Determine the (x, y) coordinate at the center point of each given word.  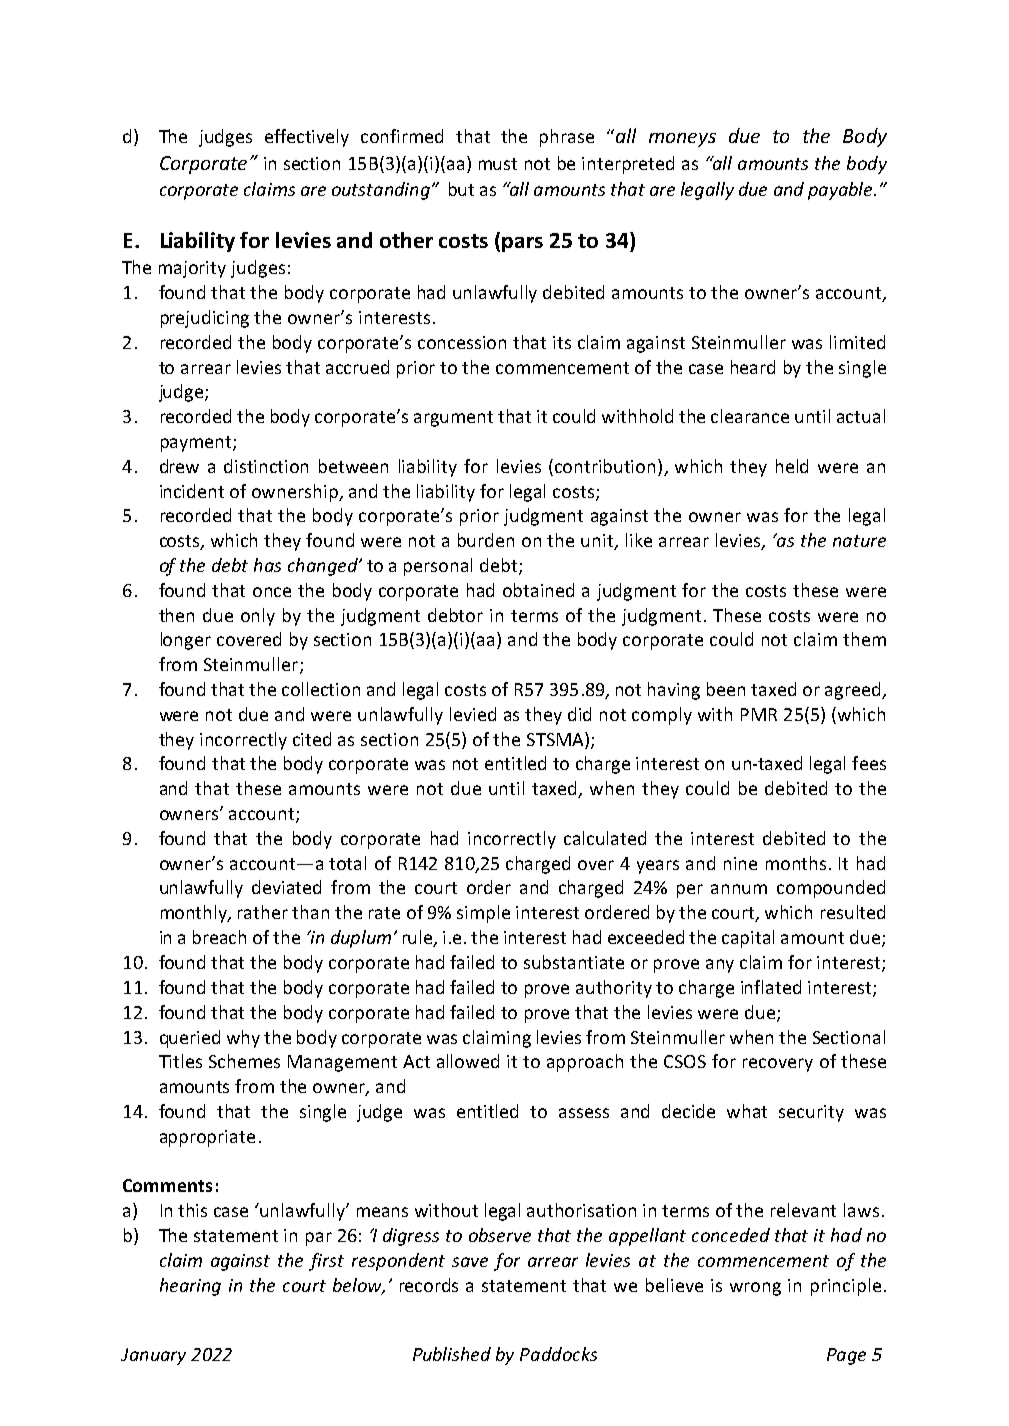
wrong (755, 1289)
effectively (307, 138)
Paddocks (558, 1354)
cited (312, 739)
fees (869, 763)
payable (841, 191)
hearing (190, 1287)
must (498, 164)
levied (473, 714)
